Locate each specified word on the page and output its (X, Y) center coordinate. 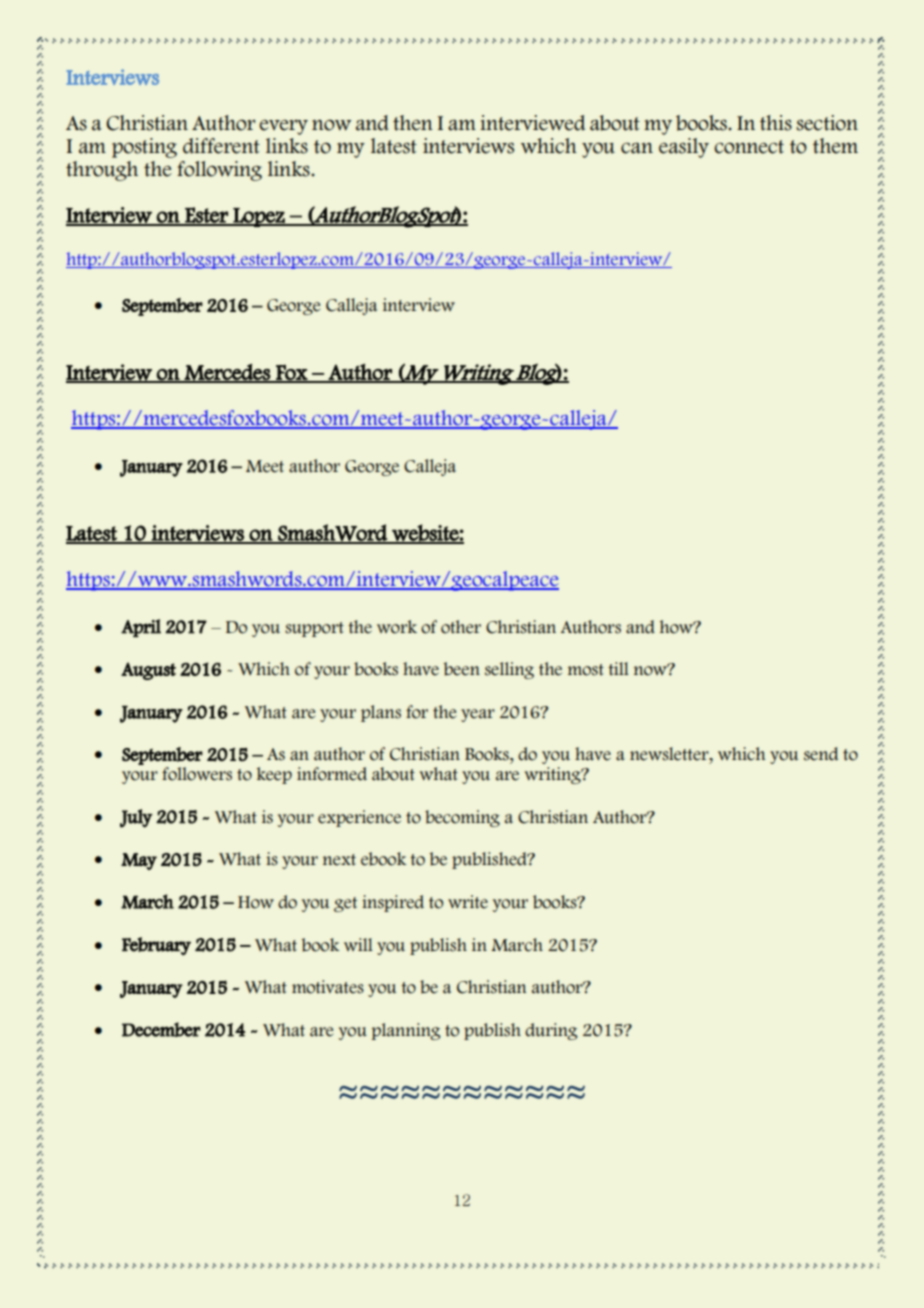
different (221, 146)
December (161, 1029)
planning (406, 1031)
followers (197, 774)
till (618, 668)
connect (749, 147)
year (478, 715)
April (141, 628)
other (461, 627)
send (821, 754)
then (413, 123)
